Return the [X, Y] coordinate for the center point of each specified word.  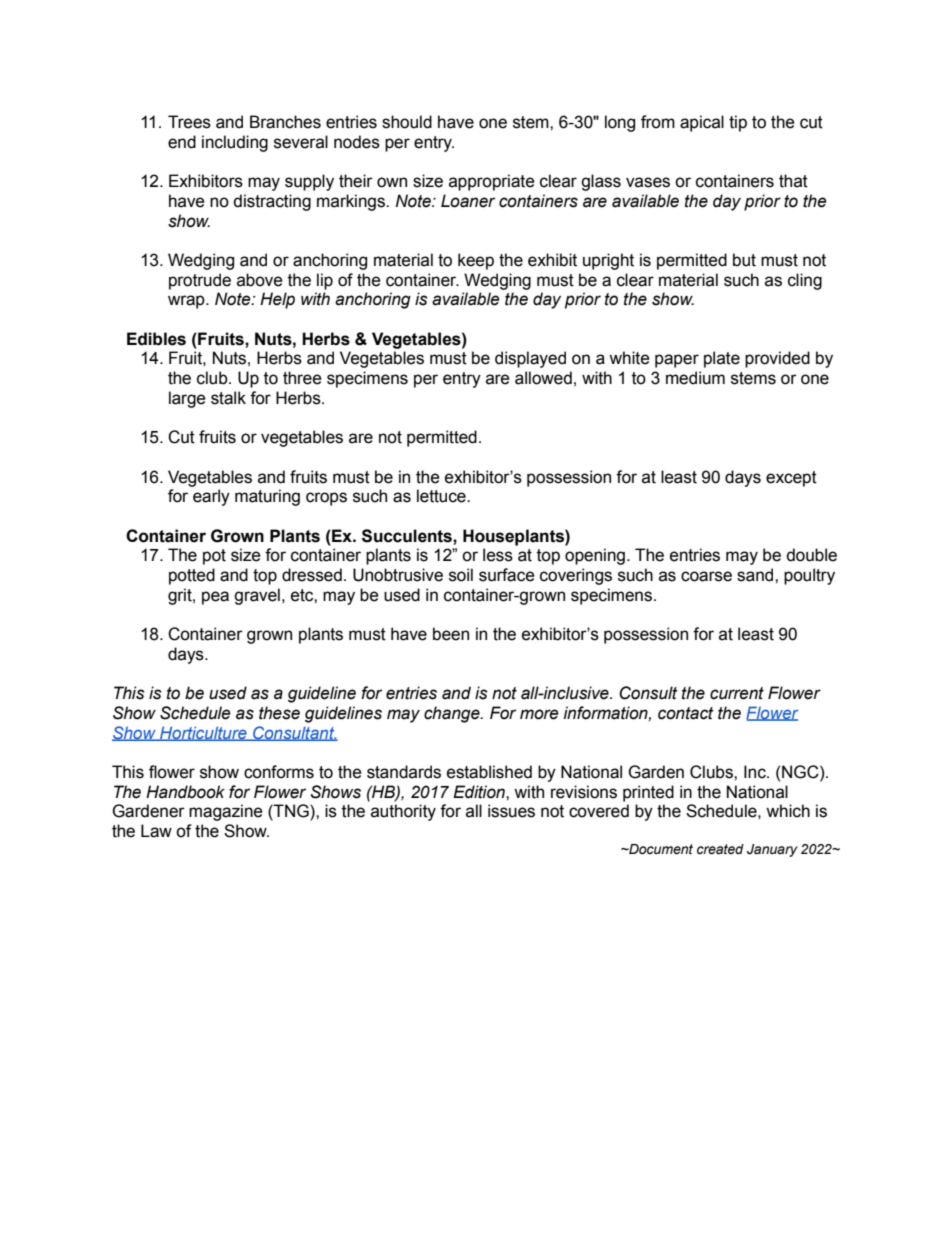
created [720, 849]
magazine [226, 812]
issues [511, 811]
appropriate [492, 182]
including [235, 143]
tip [738, 123]
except [791, 479]
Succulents [408, 536]
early [211, 497]
